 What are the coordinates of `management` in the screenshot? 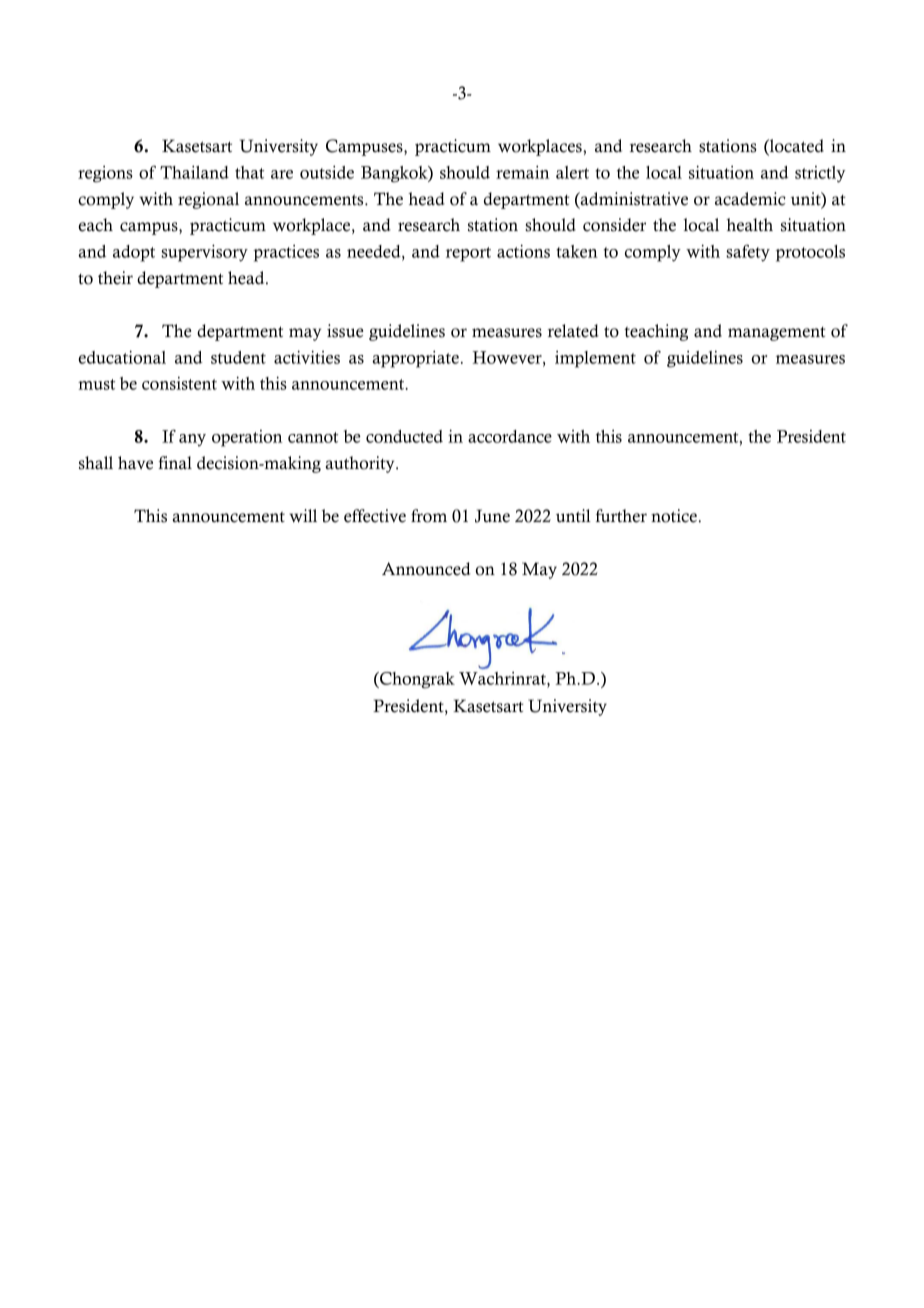 It's located at (777, 334).
